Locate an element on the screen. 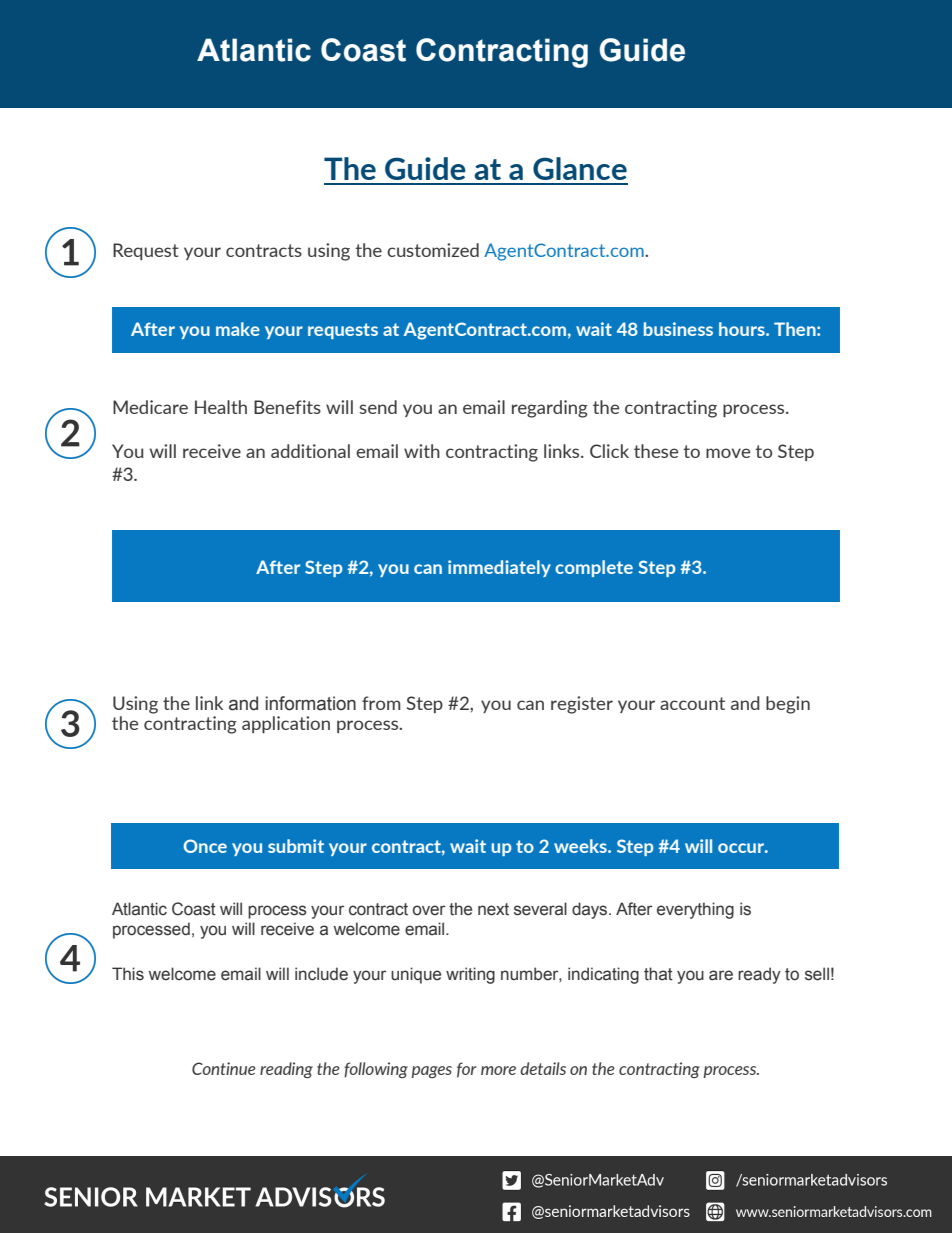 The image size is (952, 1233). information is located at coordinates (311, 703).
